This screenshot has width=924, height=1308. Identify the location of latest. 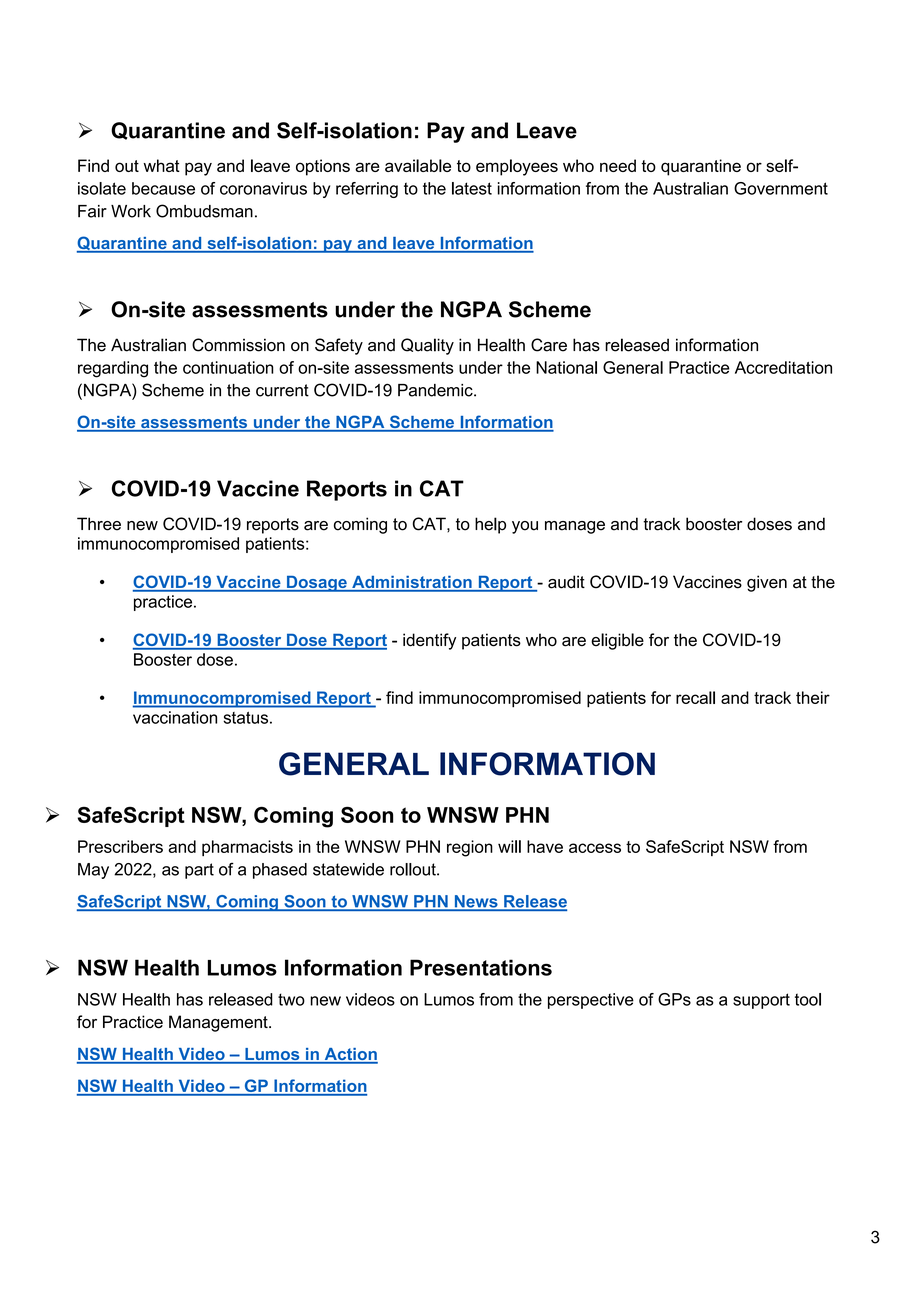
(472, 188).
